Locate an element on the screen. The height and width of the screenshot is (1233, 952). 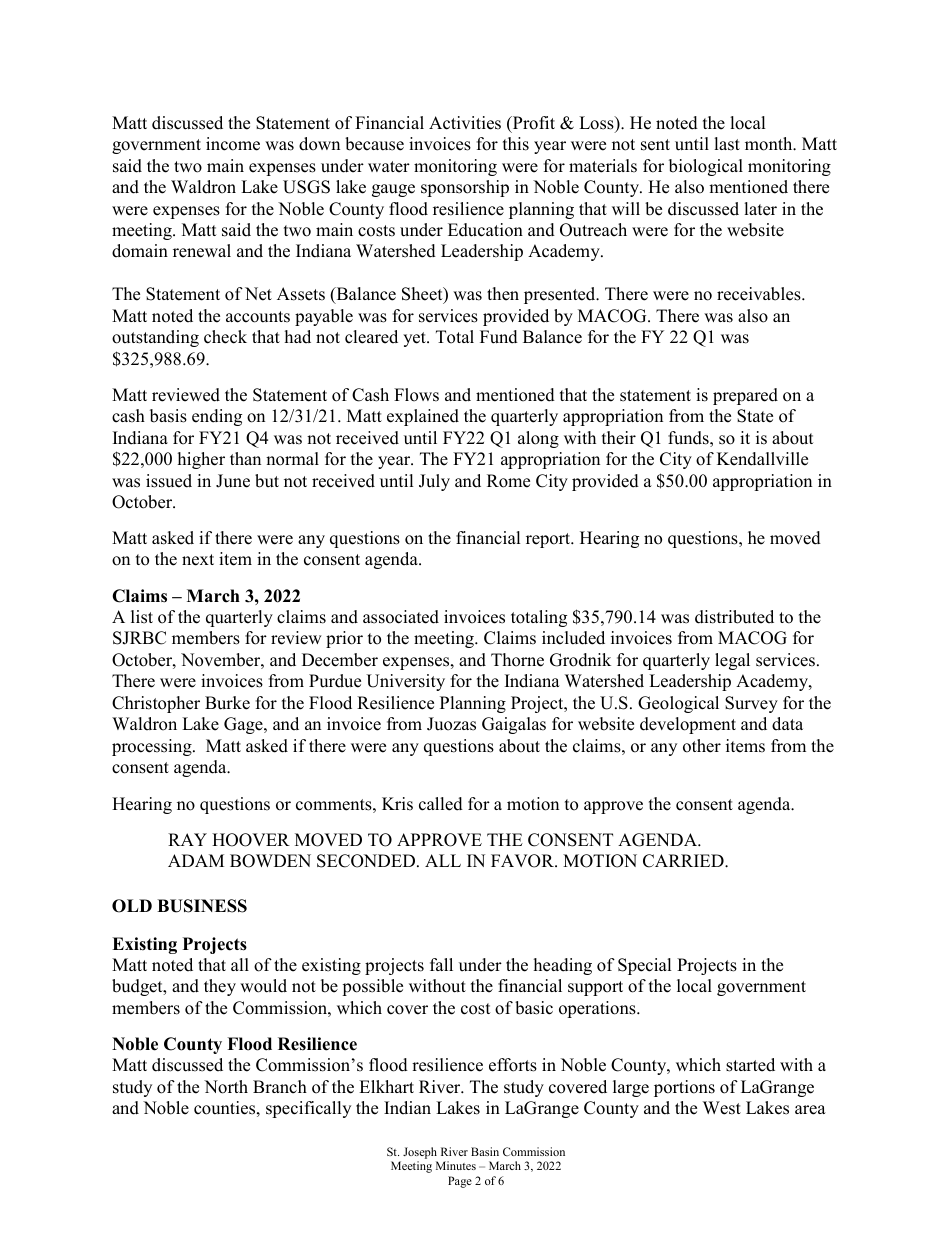
North is located at coordinates (226, 1087).
